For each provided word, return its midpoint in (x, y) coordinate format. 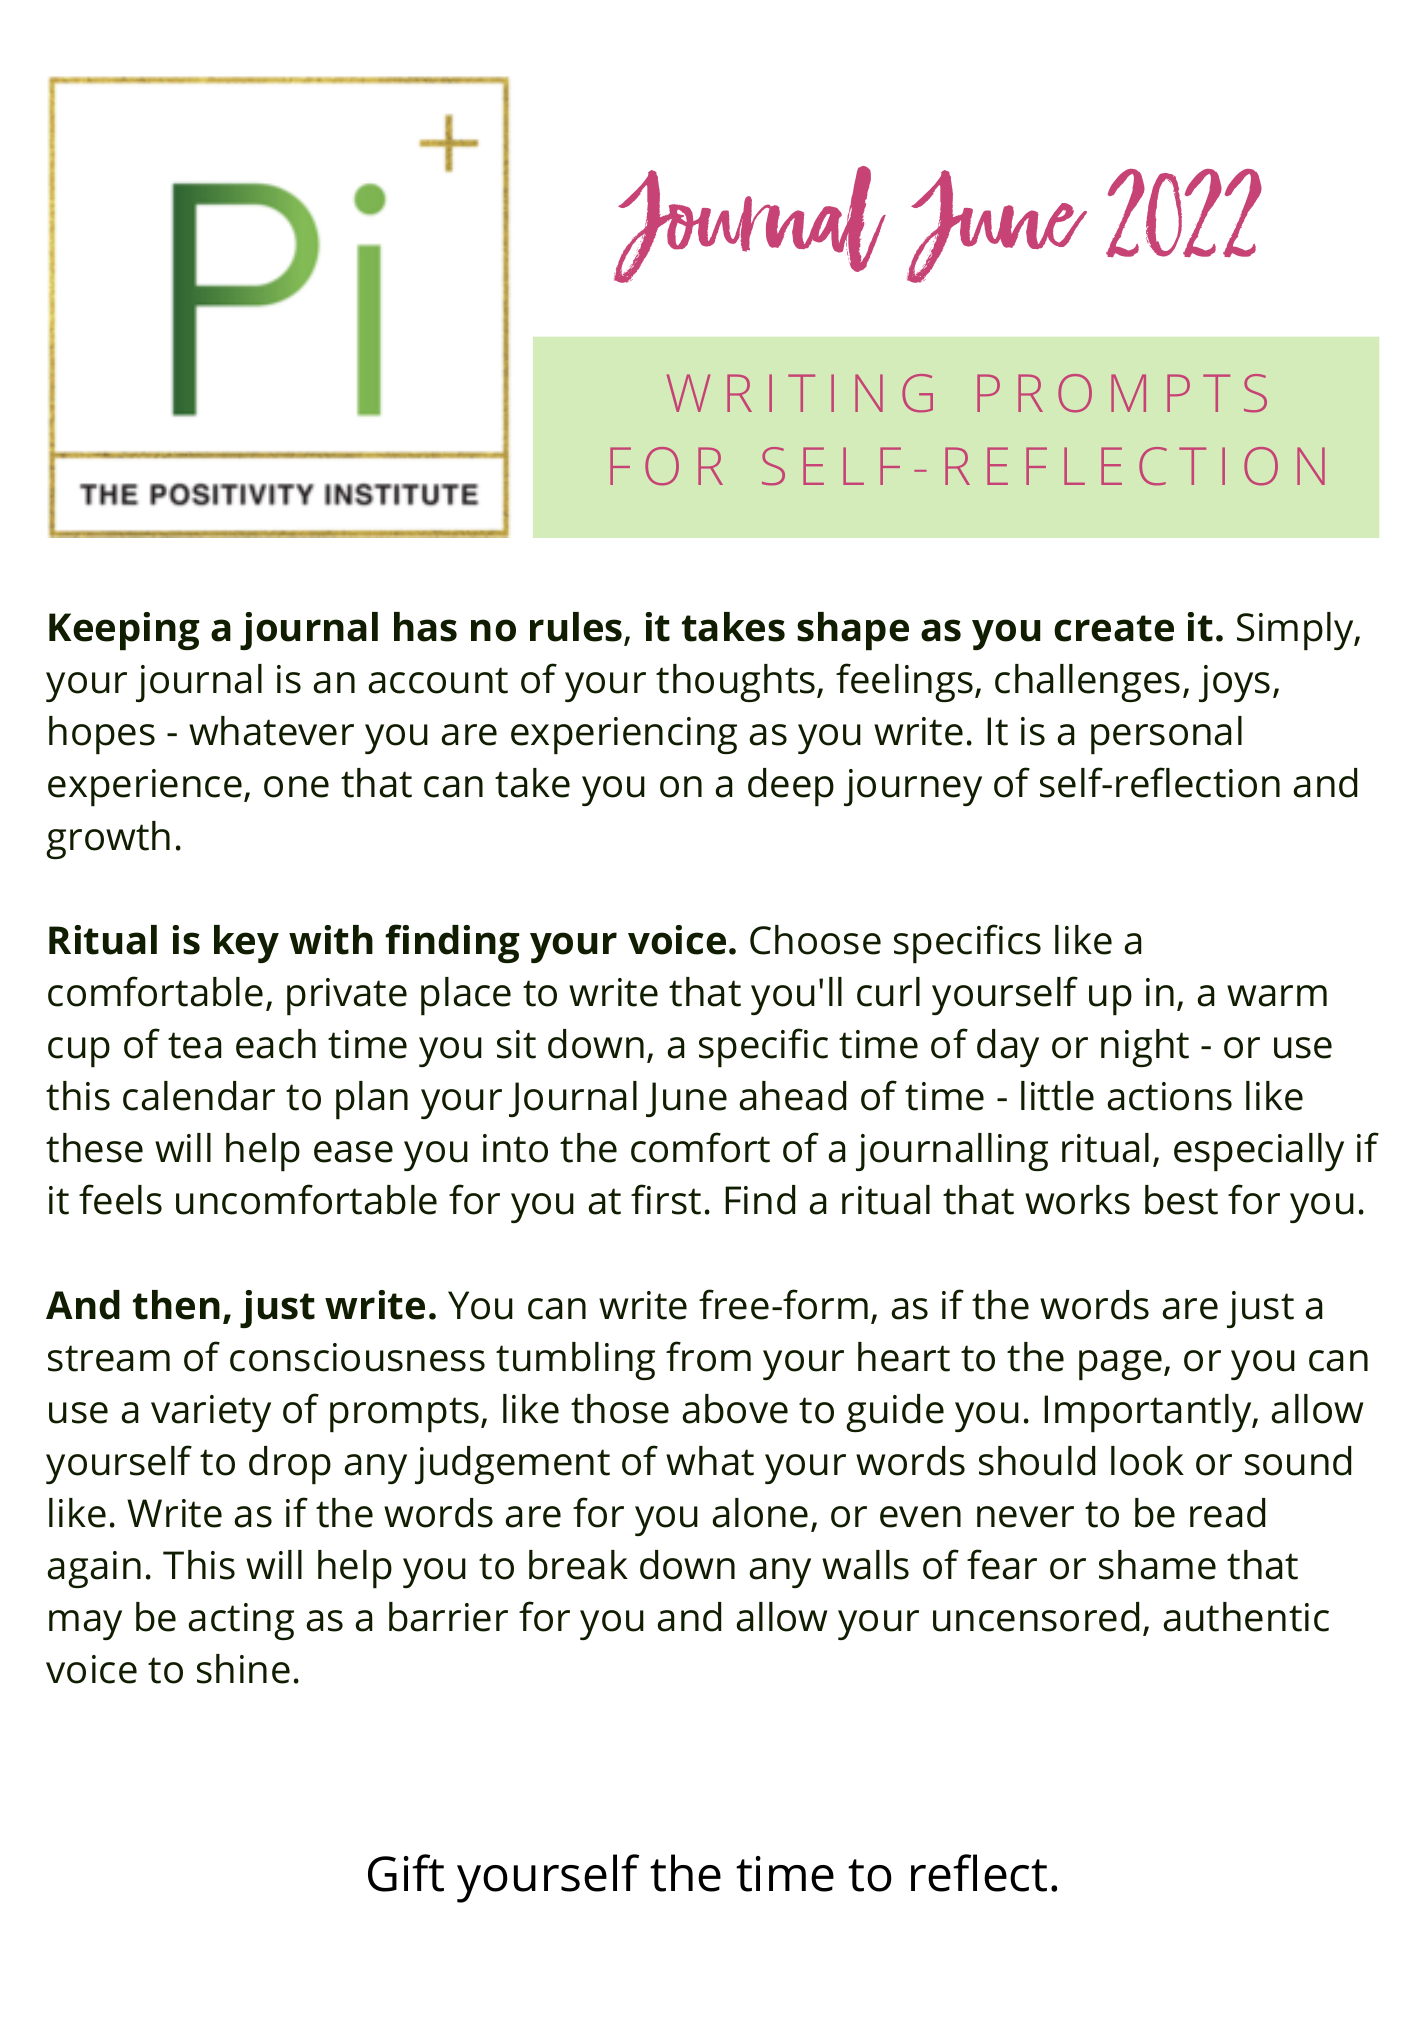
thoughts (737, 683)
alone (760, 1513)
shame (1157, 1565)
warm (1277, 996)
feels (120, 1199)
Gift (406, 1873)
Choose (815, 940)
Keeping (124, 631)
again (94, 1569)
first (666, 1199)
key (246, 944)
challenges (1087, 683)
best (1181, 1200)
